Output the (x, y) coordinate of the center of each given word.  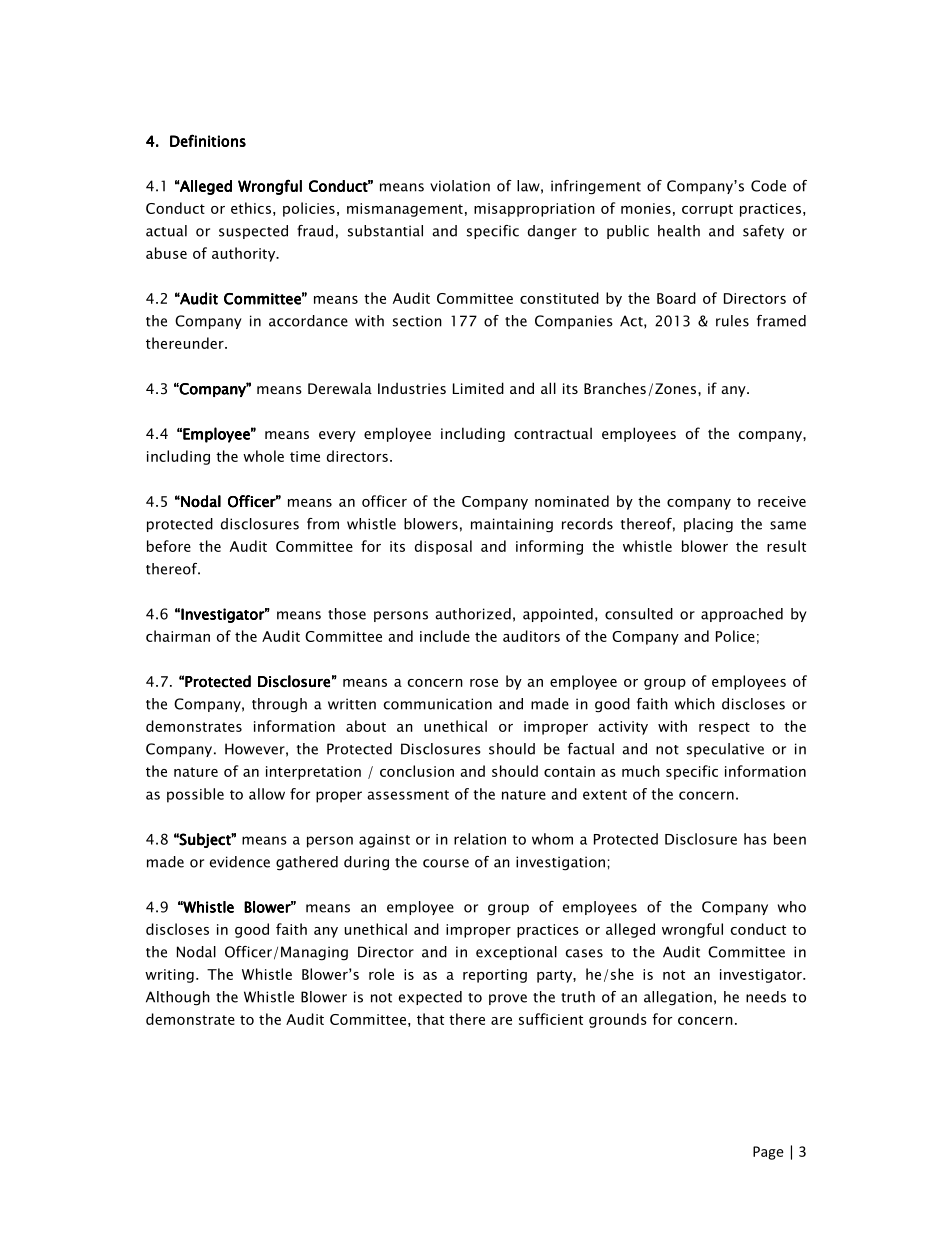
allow (267, 794)
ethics (251, 208)
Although (178, 998)
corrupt (707, 210)
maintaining (512, 525)
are (501, 1021)
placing (708, 525)
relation (480, 839)
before (169, 546)
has (755, 839)
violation (460, 186)
